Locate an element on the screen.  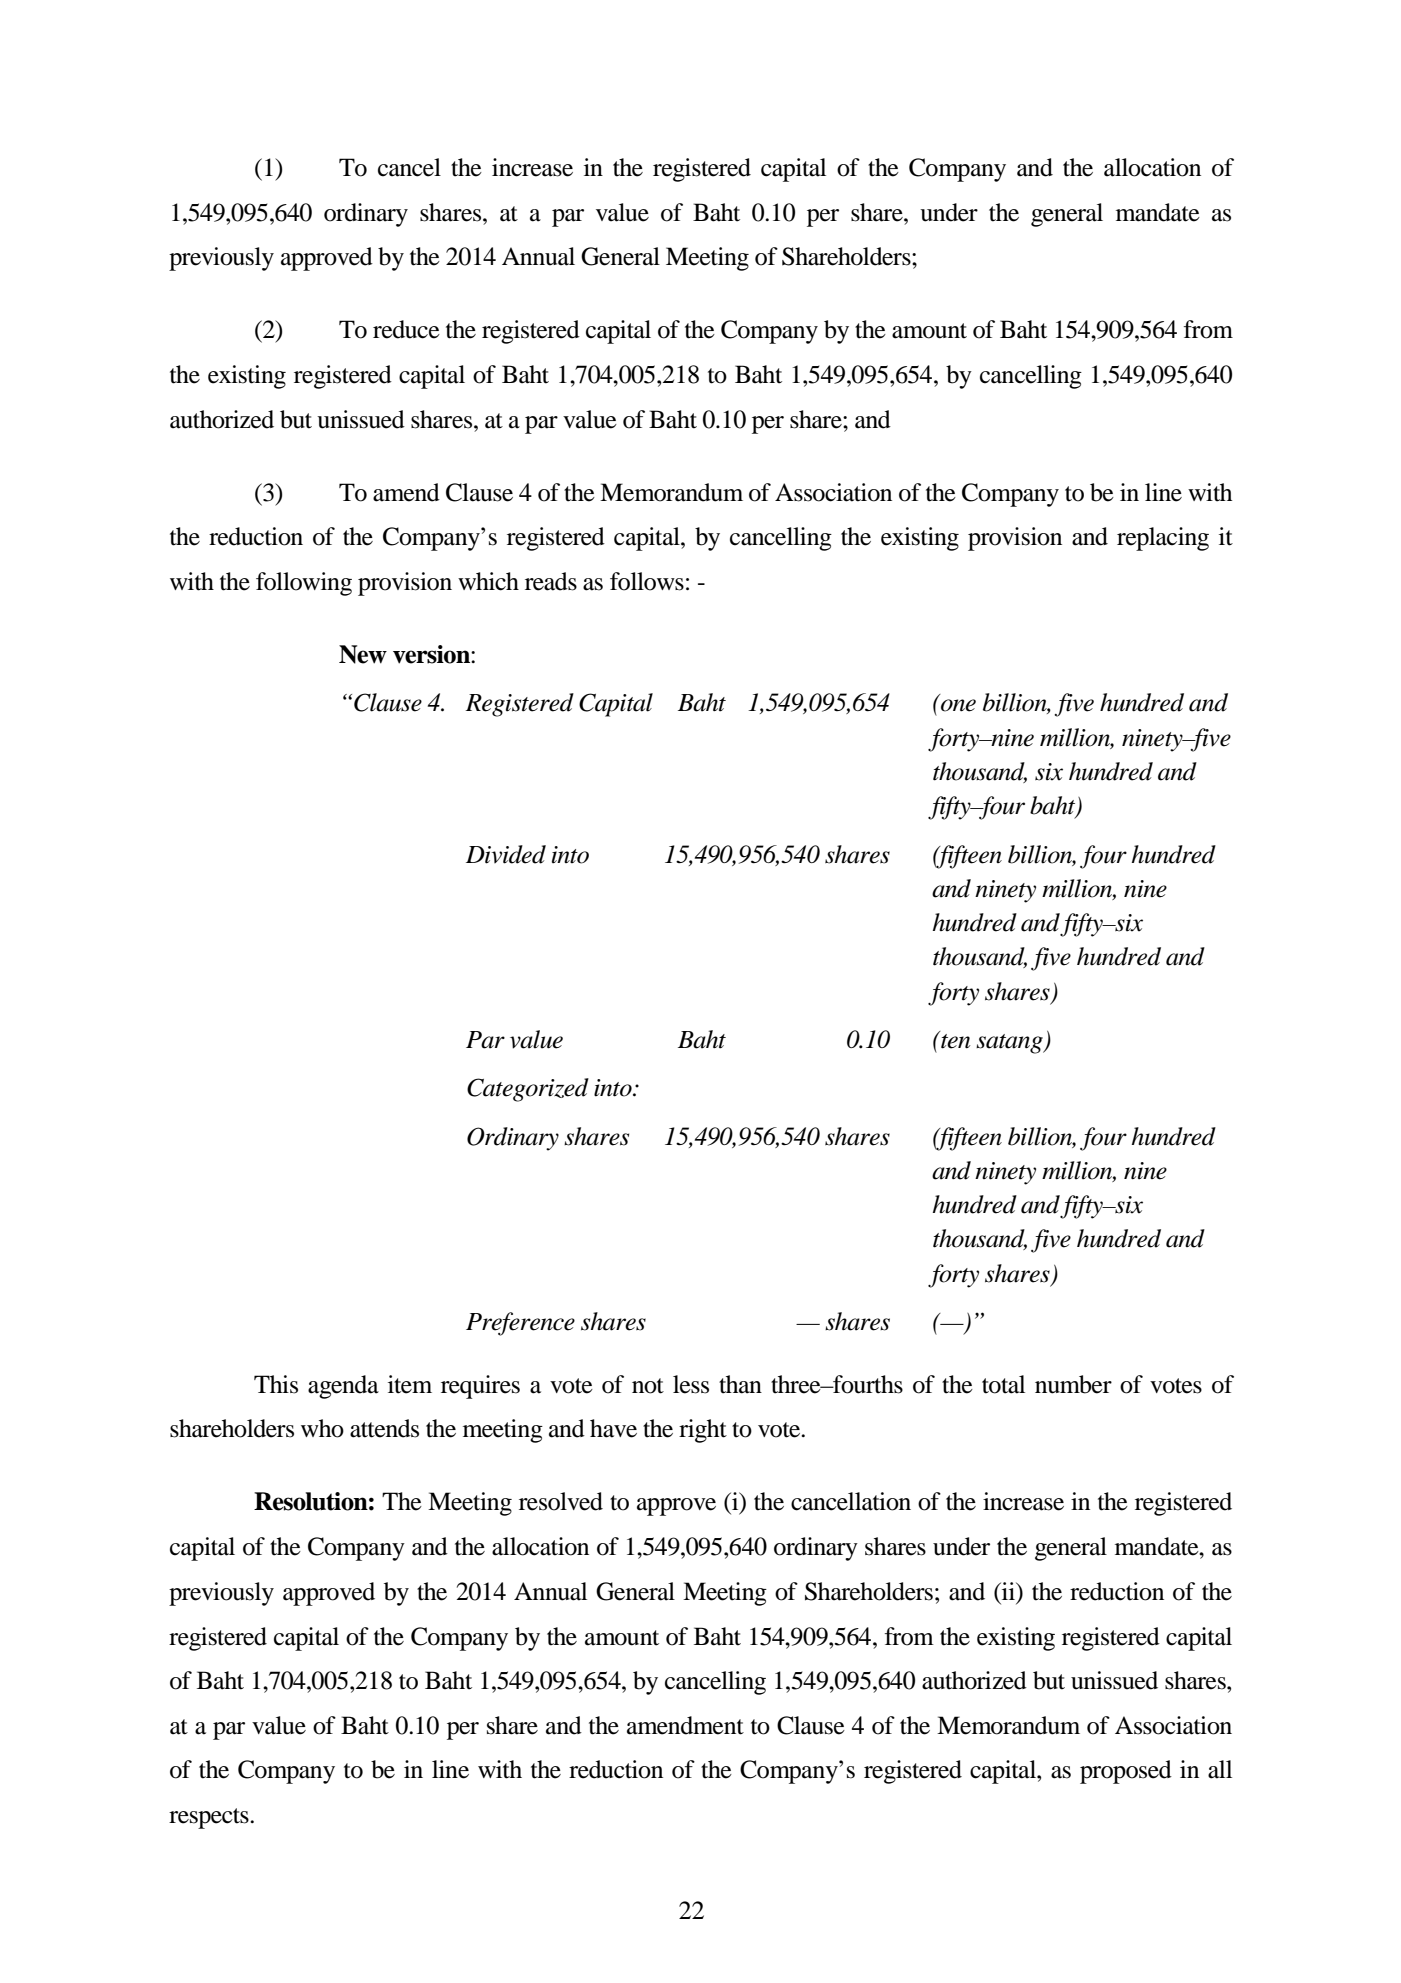
respects is located at coordinates (210, 1818).
